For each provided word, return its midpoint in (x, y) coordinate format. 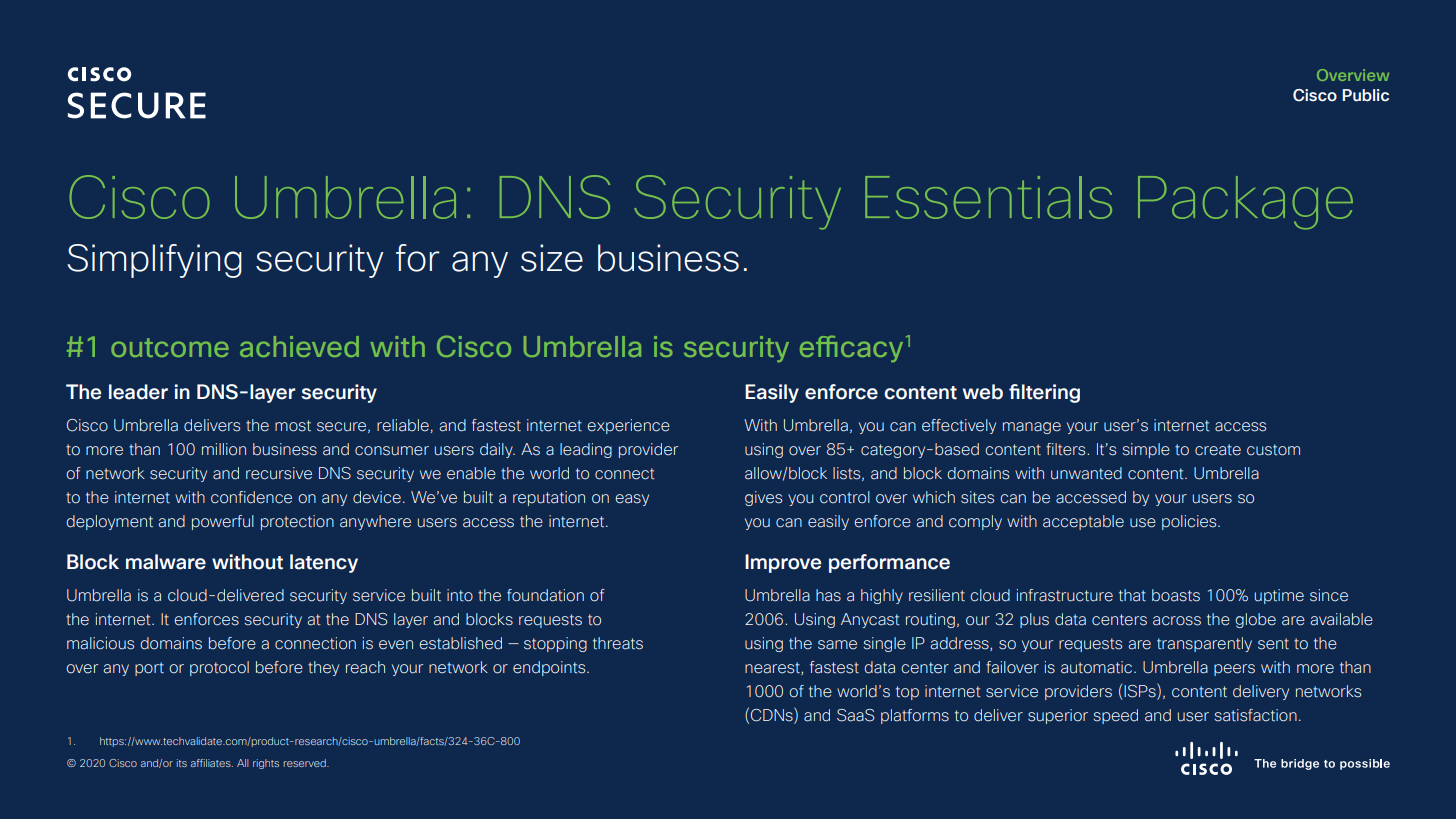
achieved (299, 346)
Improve (783, 563)
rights (266, 764)
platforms (915, 716)
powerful (223, 522)
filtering (1044, 393)
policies (1190, 522)
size (552, 258)
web (983, 392)
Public (1365, 95)
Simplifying (154, 261)
